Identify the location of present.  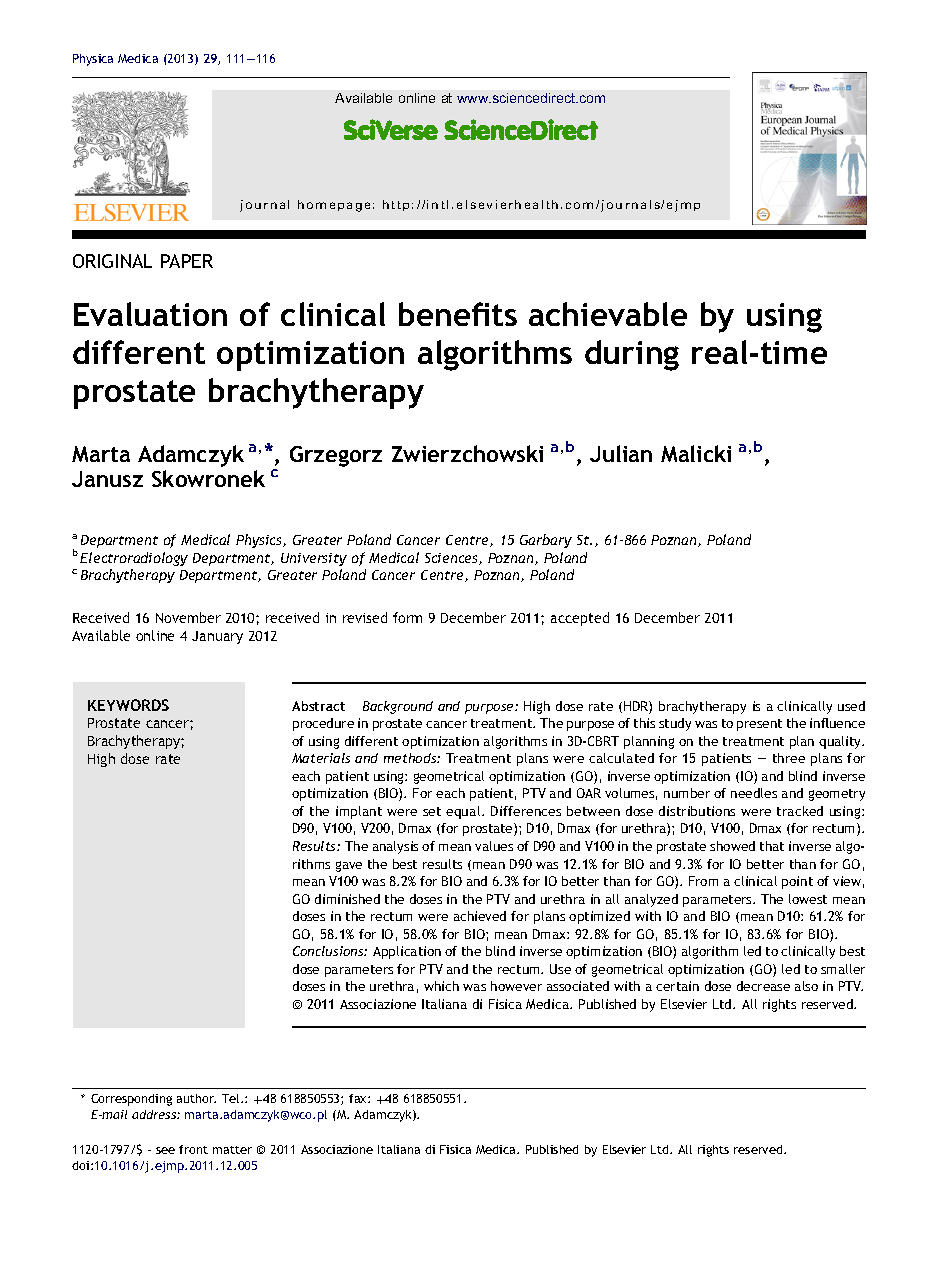
(759, 725).
